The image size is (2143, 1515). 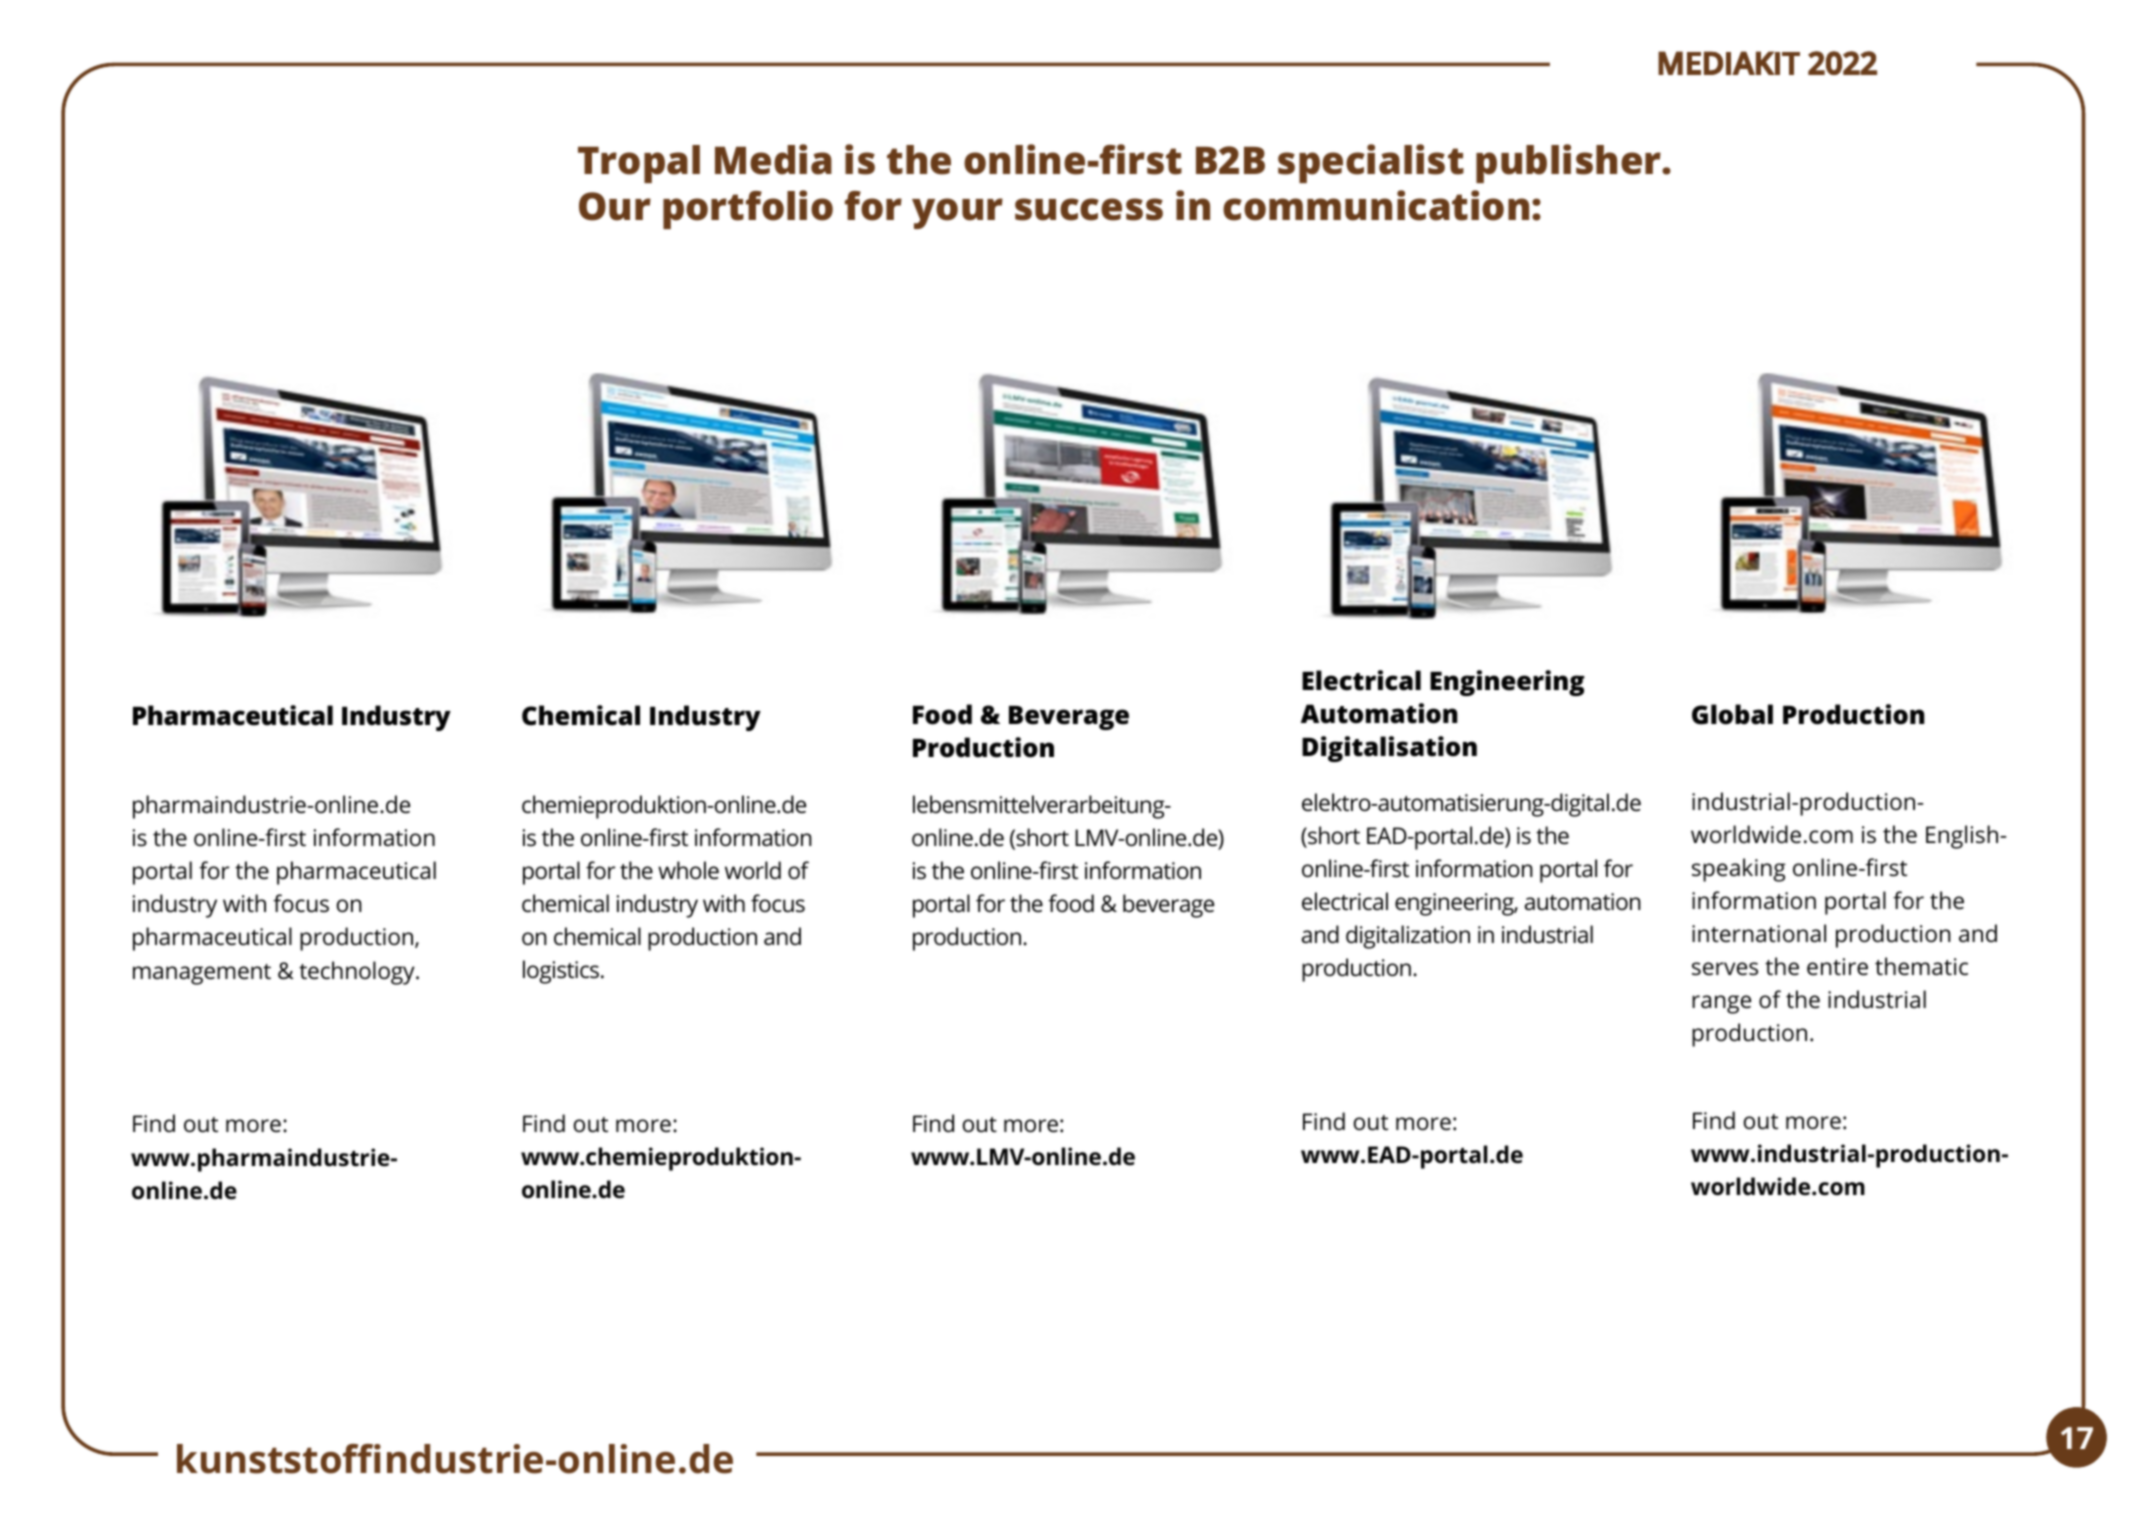 What do you see at coordinates (957, 213) in the screenshot?
I see `your` at bounding box center [957, 213].
